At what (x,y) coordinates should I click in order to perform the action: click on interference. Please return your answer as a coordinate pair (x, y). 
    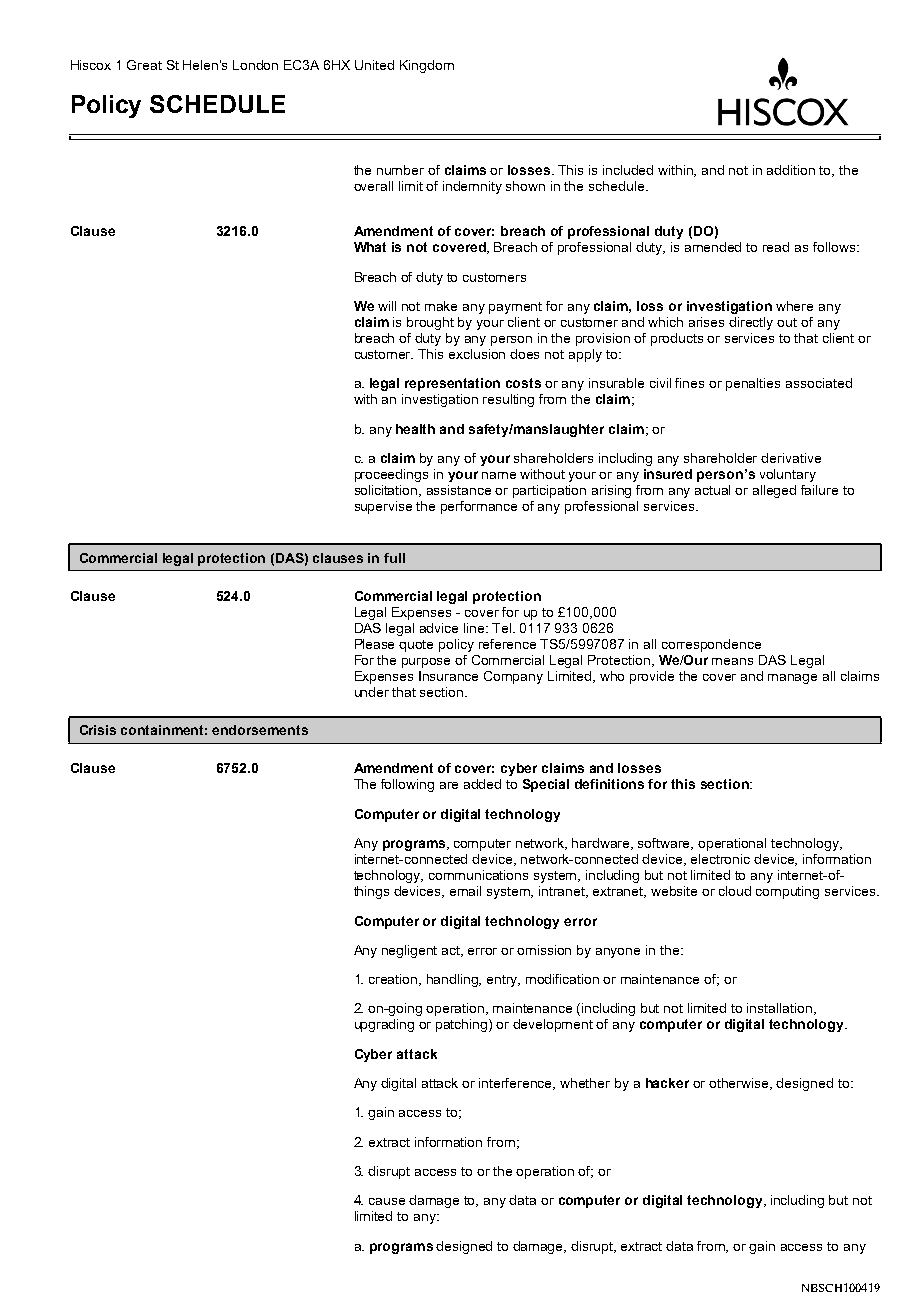
    Looking at the image, I should click on (517, 1084).
